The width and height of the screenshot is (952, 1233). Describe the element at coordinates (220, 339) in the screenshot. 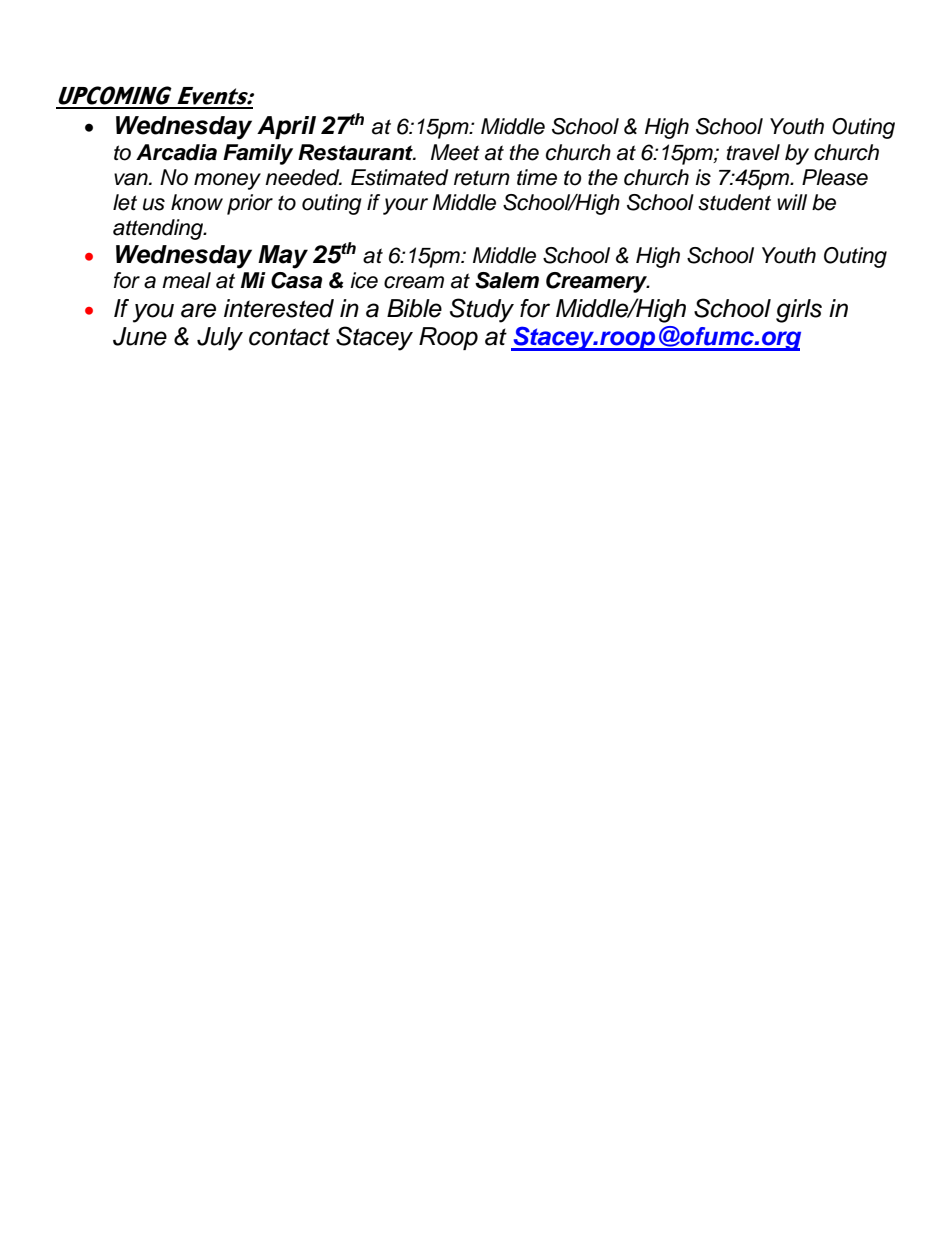

I see `July` at that location.
